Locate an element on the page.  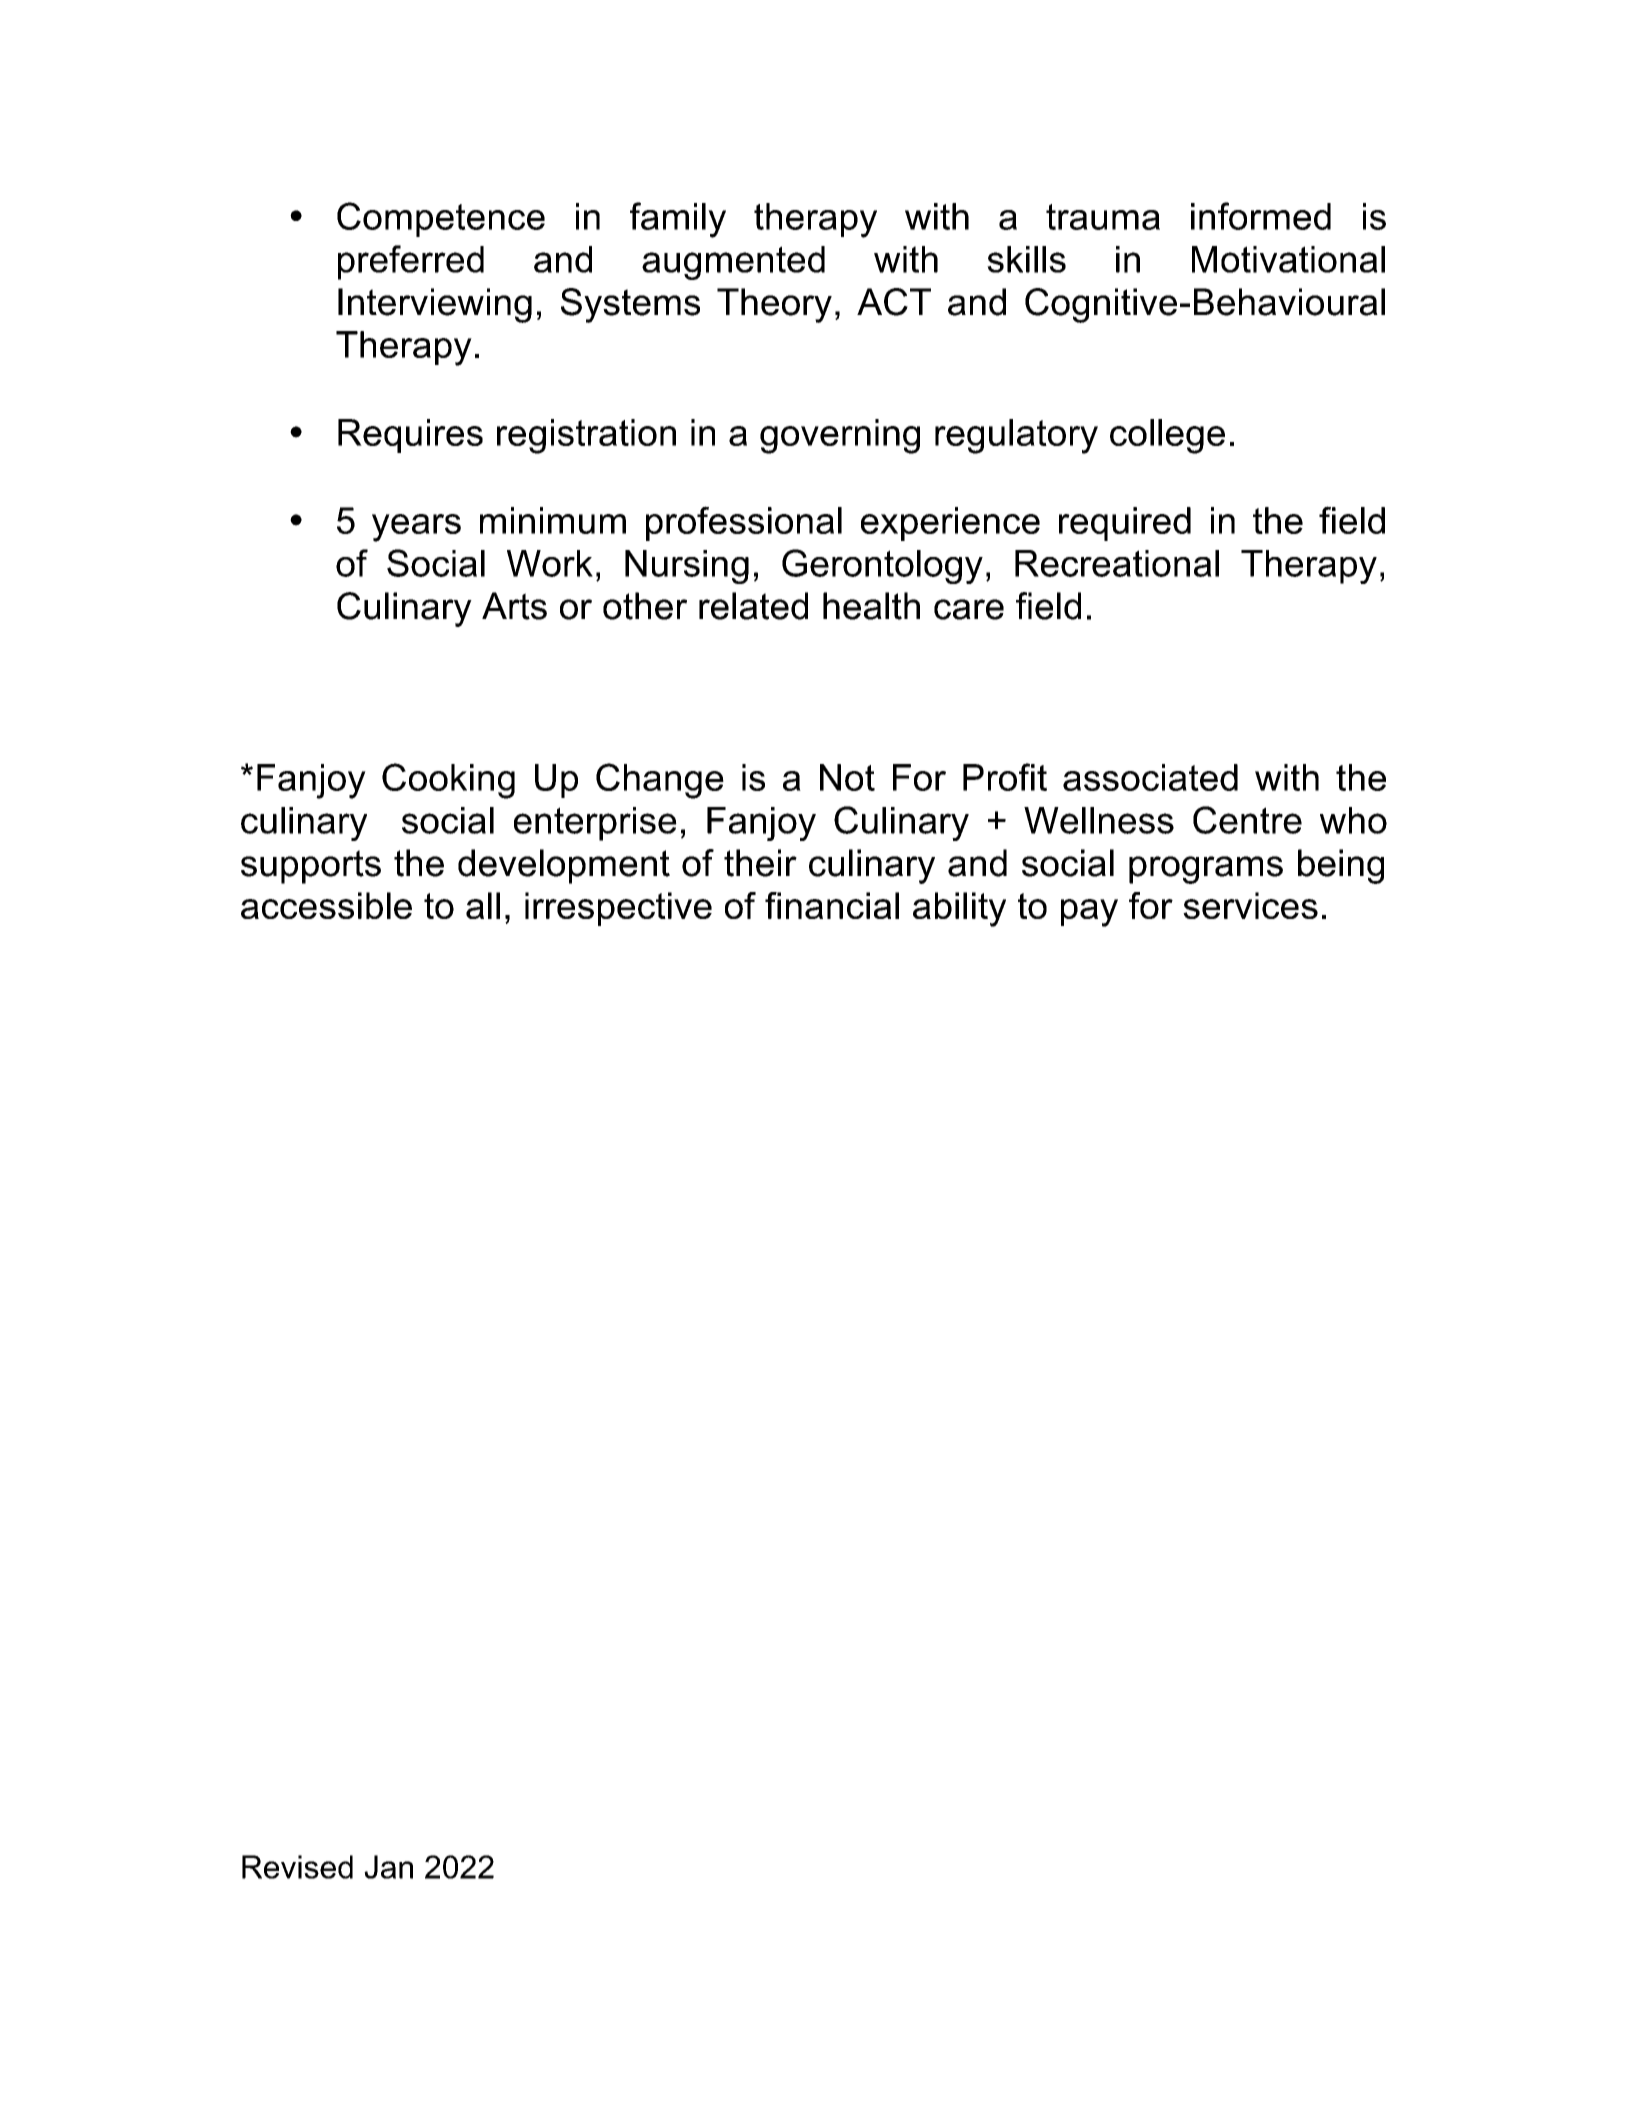
years is located at coordinates (416, 528).
